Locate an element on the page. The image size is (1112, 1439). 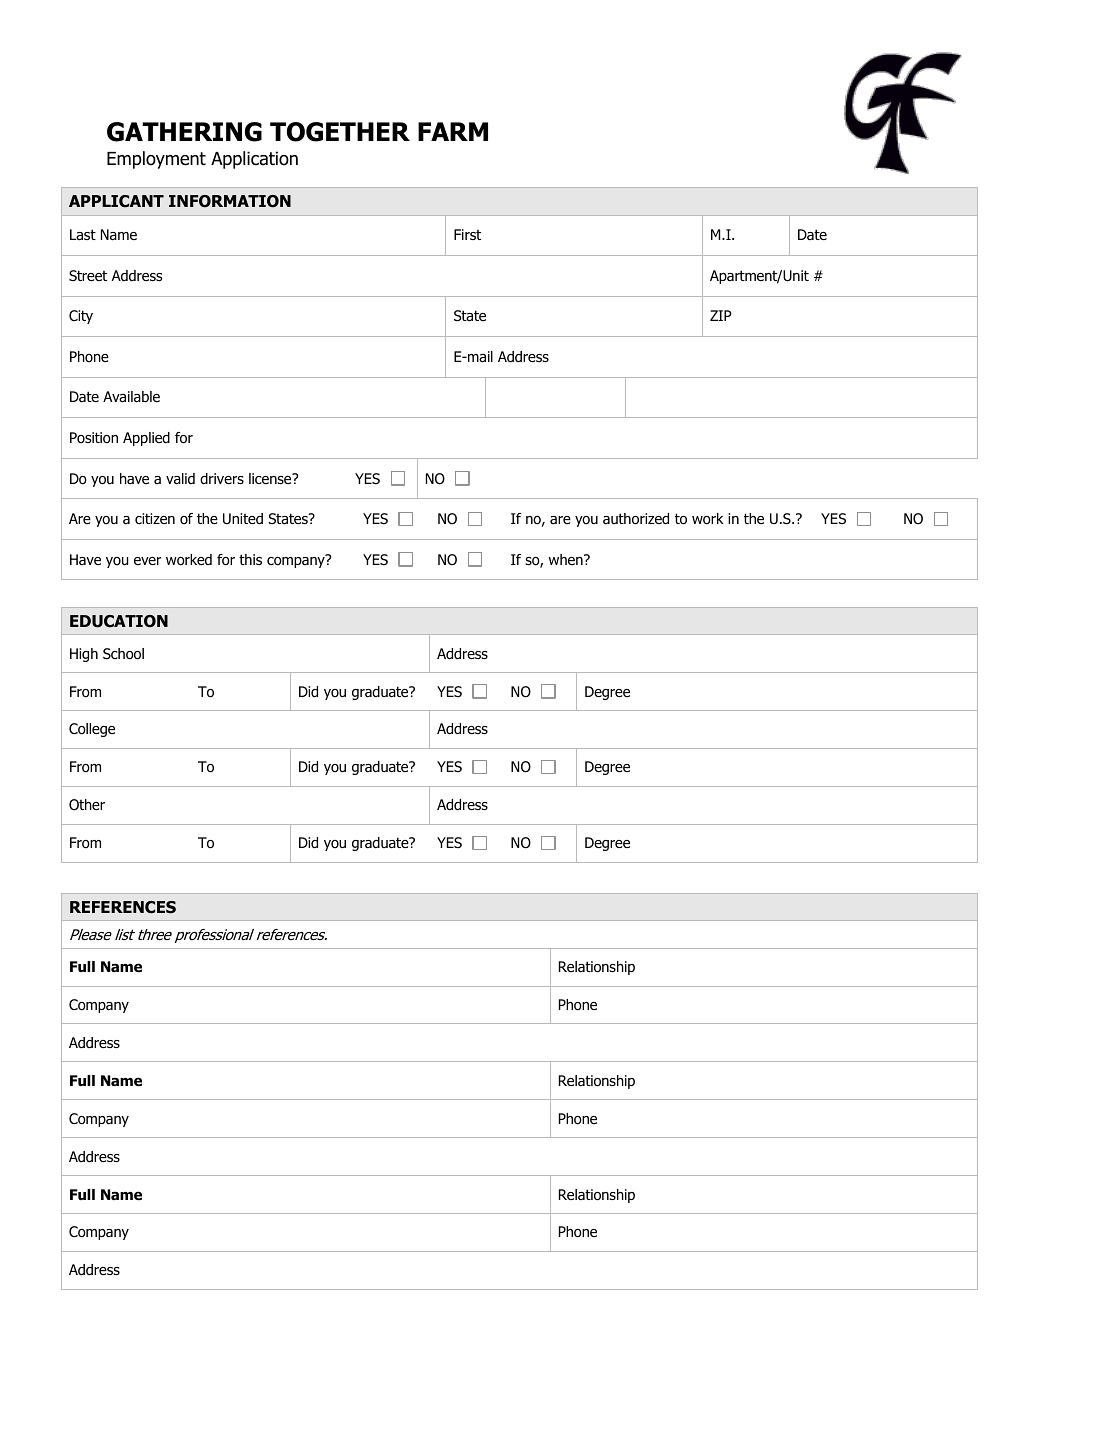
FARM is located at coordinates (453, 131).
